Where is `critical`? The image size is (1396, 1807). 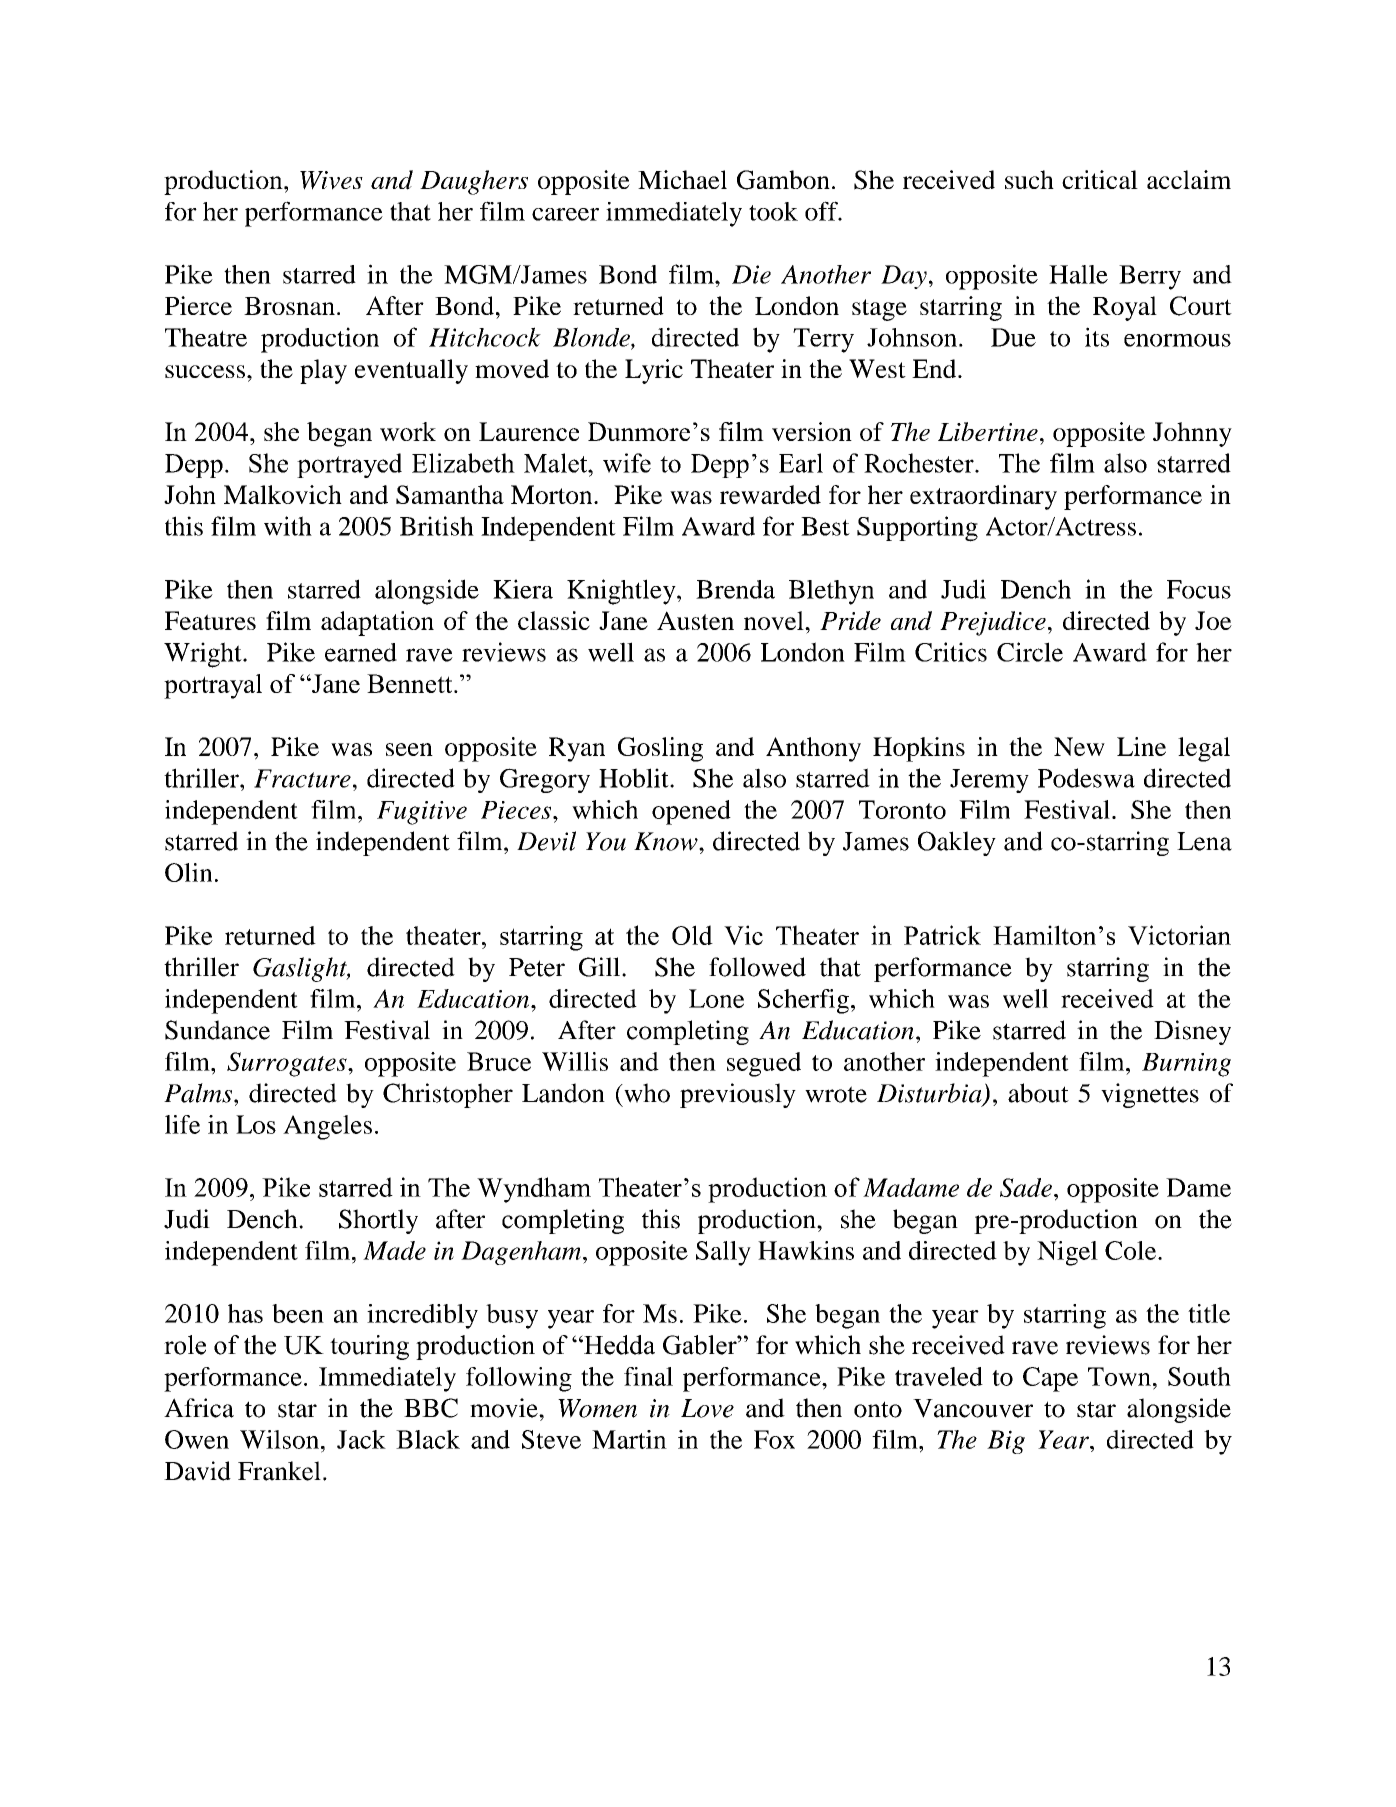 critical is located at coordinates (1100, 179).
